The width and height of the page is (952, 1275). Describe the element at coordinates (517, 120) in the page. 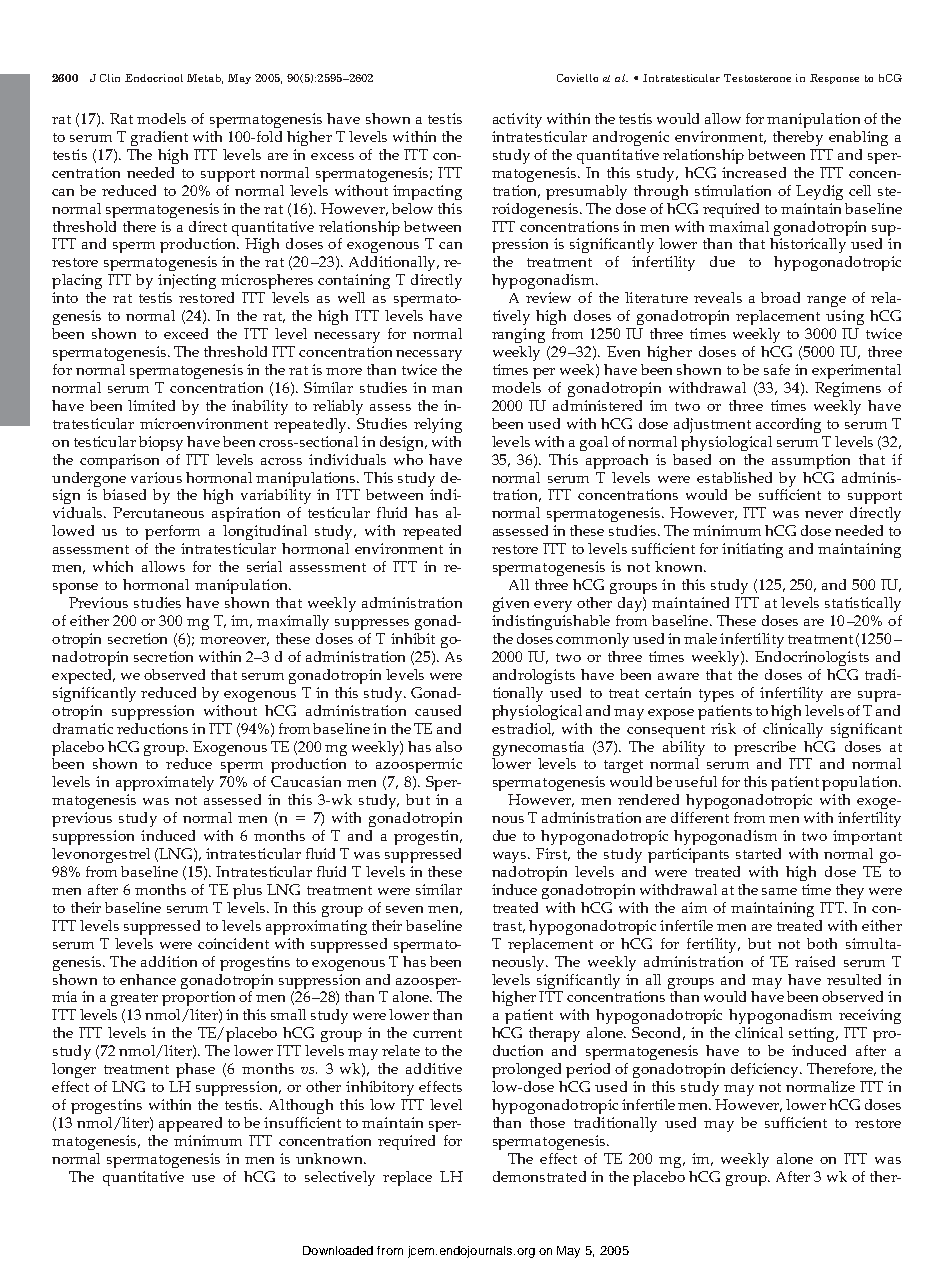

I see `activity` at that location.
